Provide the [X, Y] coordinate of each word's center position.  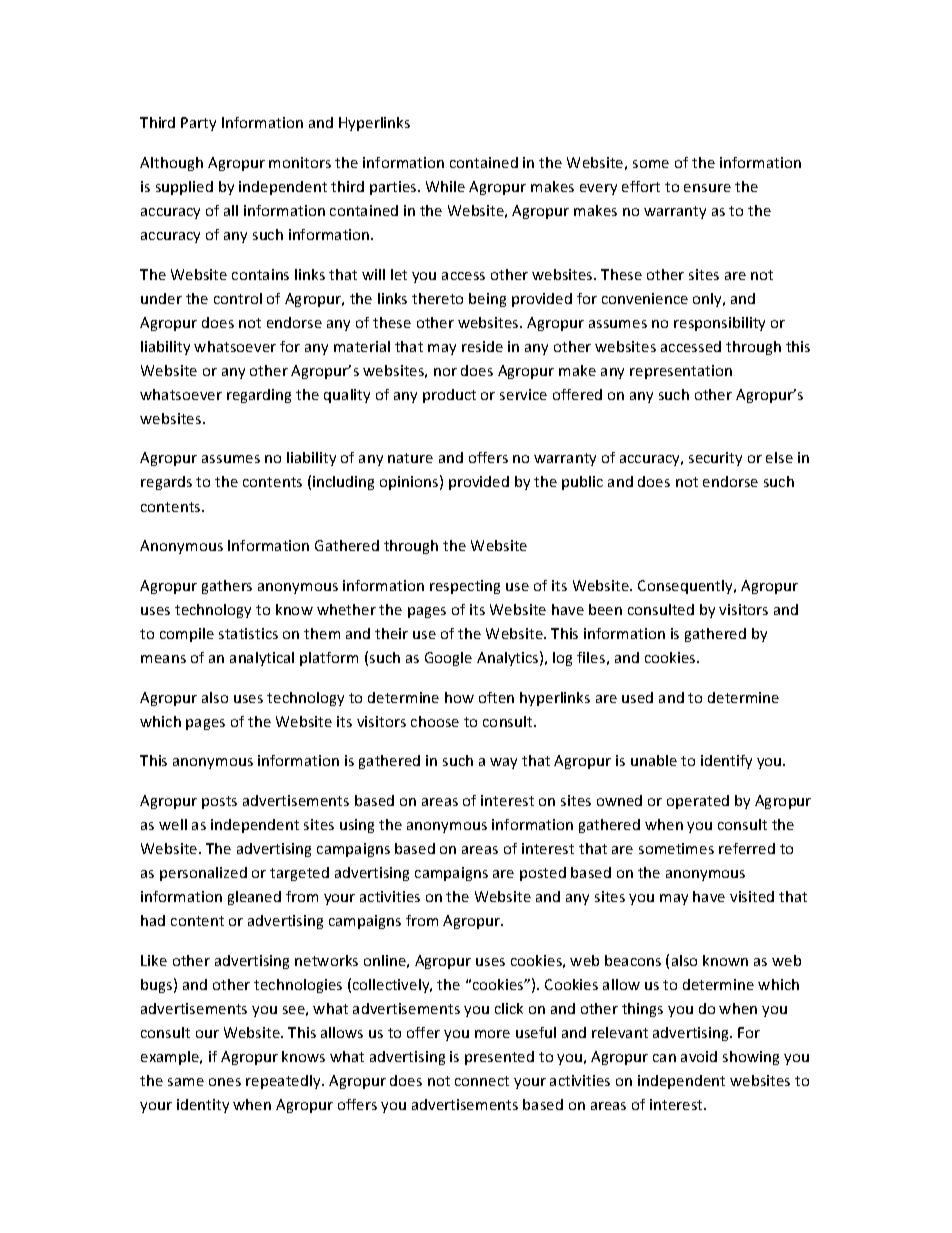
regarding [259, 396]
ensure [707, 188]
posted [543, 874]
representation [681, 372]
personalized [203, 874]
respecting [465, 587]
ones [225, 1082]
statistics [248, 633]
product [449, 396]
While [445, 186]
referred [747, 848]
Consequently [686, 587]
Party [198, 124]
